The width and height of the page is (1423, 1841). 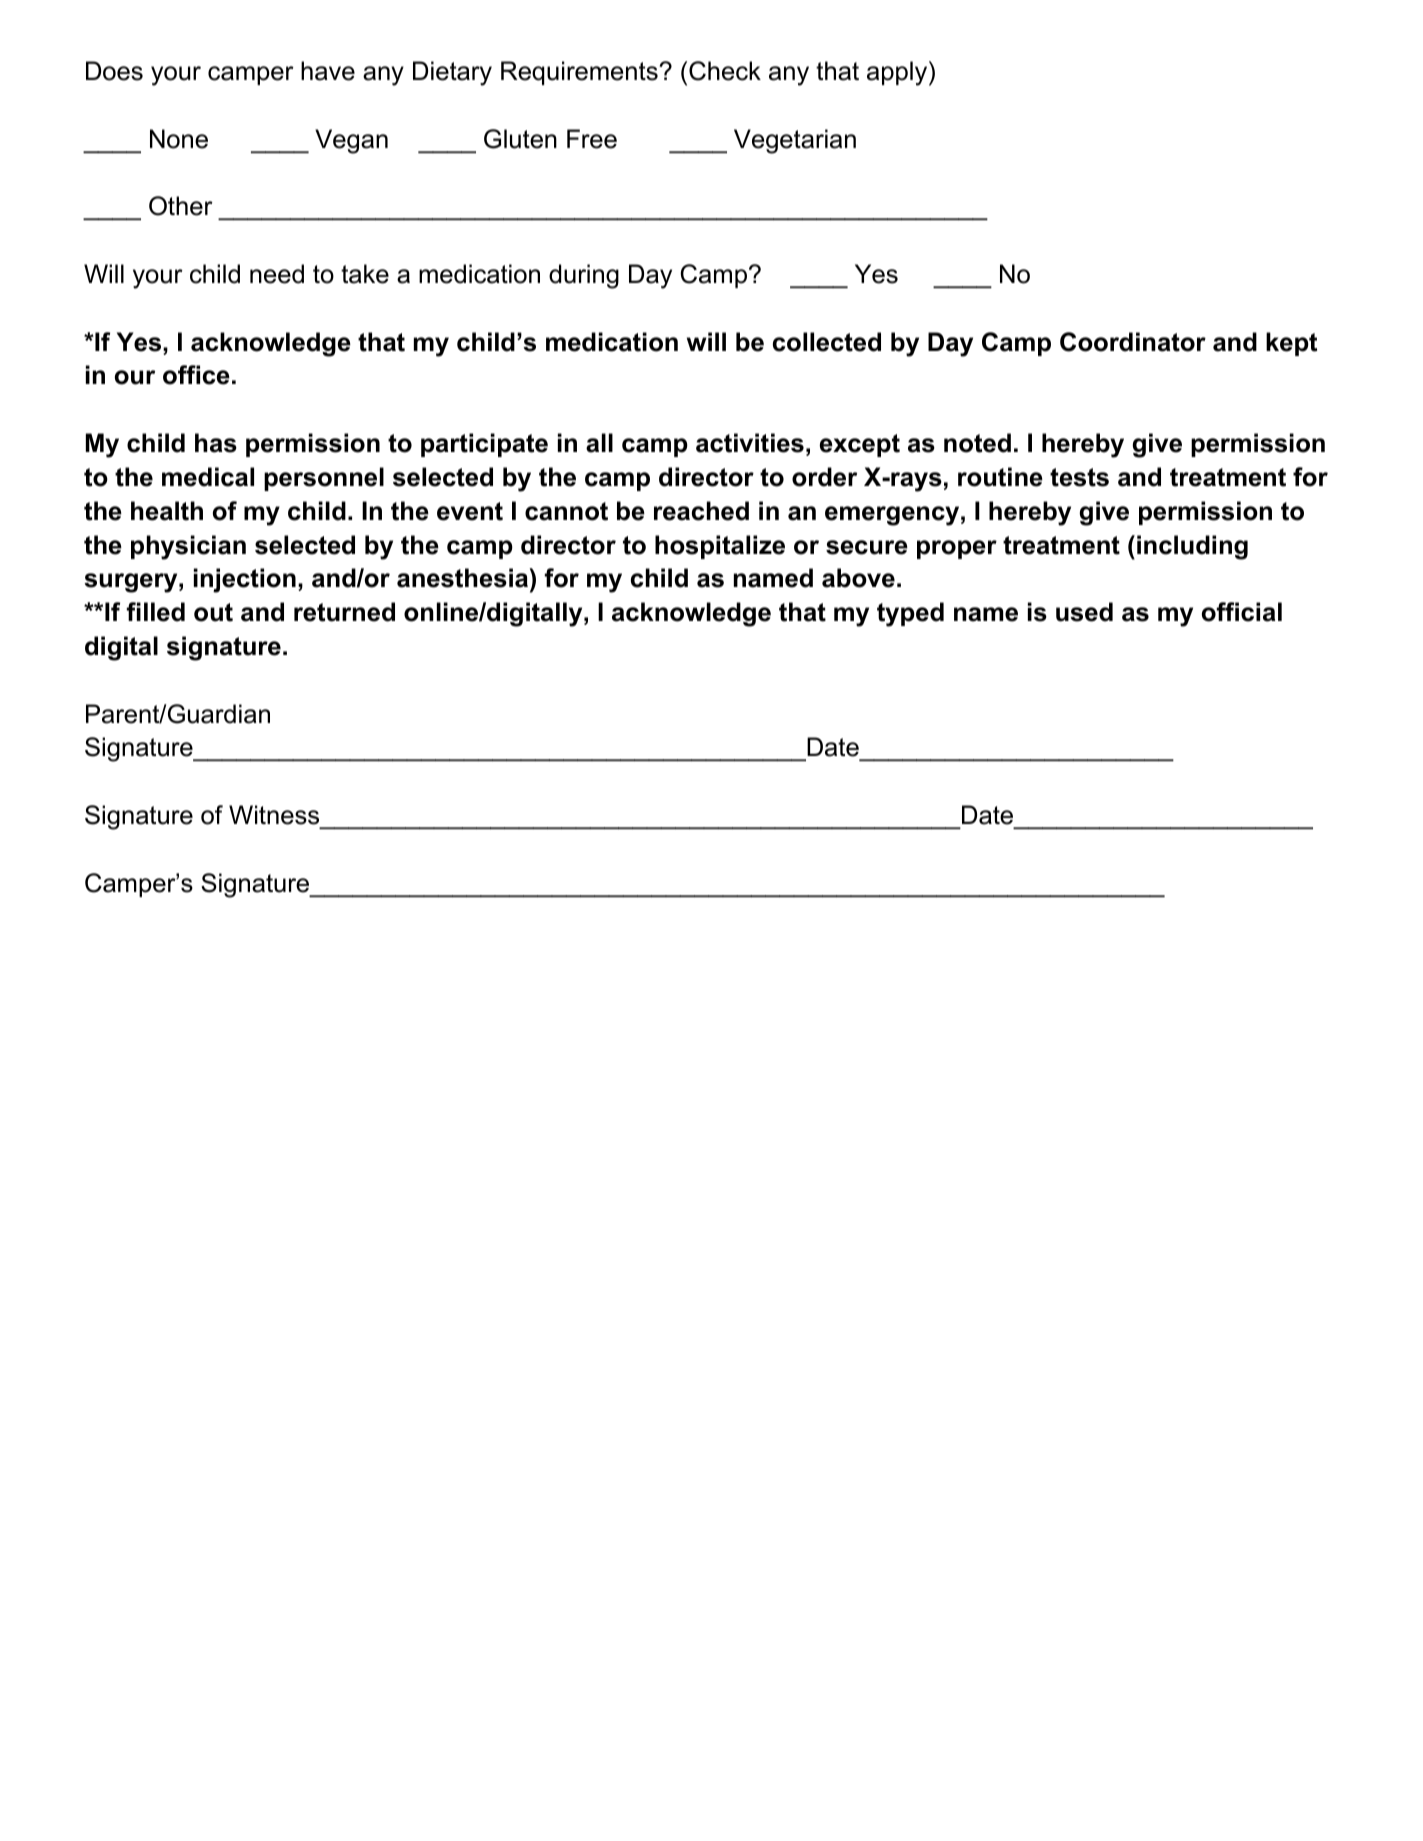 What do you see at coordinates (584, 276) in the page?
I see `during` at bounding box center [584, 276].
